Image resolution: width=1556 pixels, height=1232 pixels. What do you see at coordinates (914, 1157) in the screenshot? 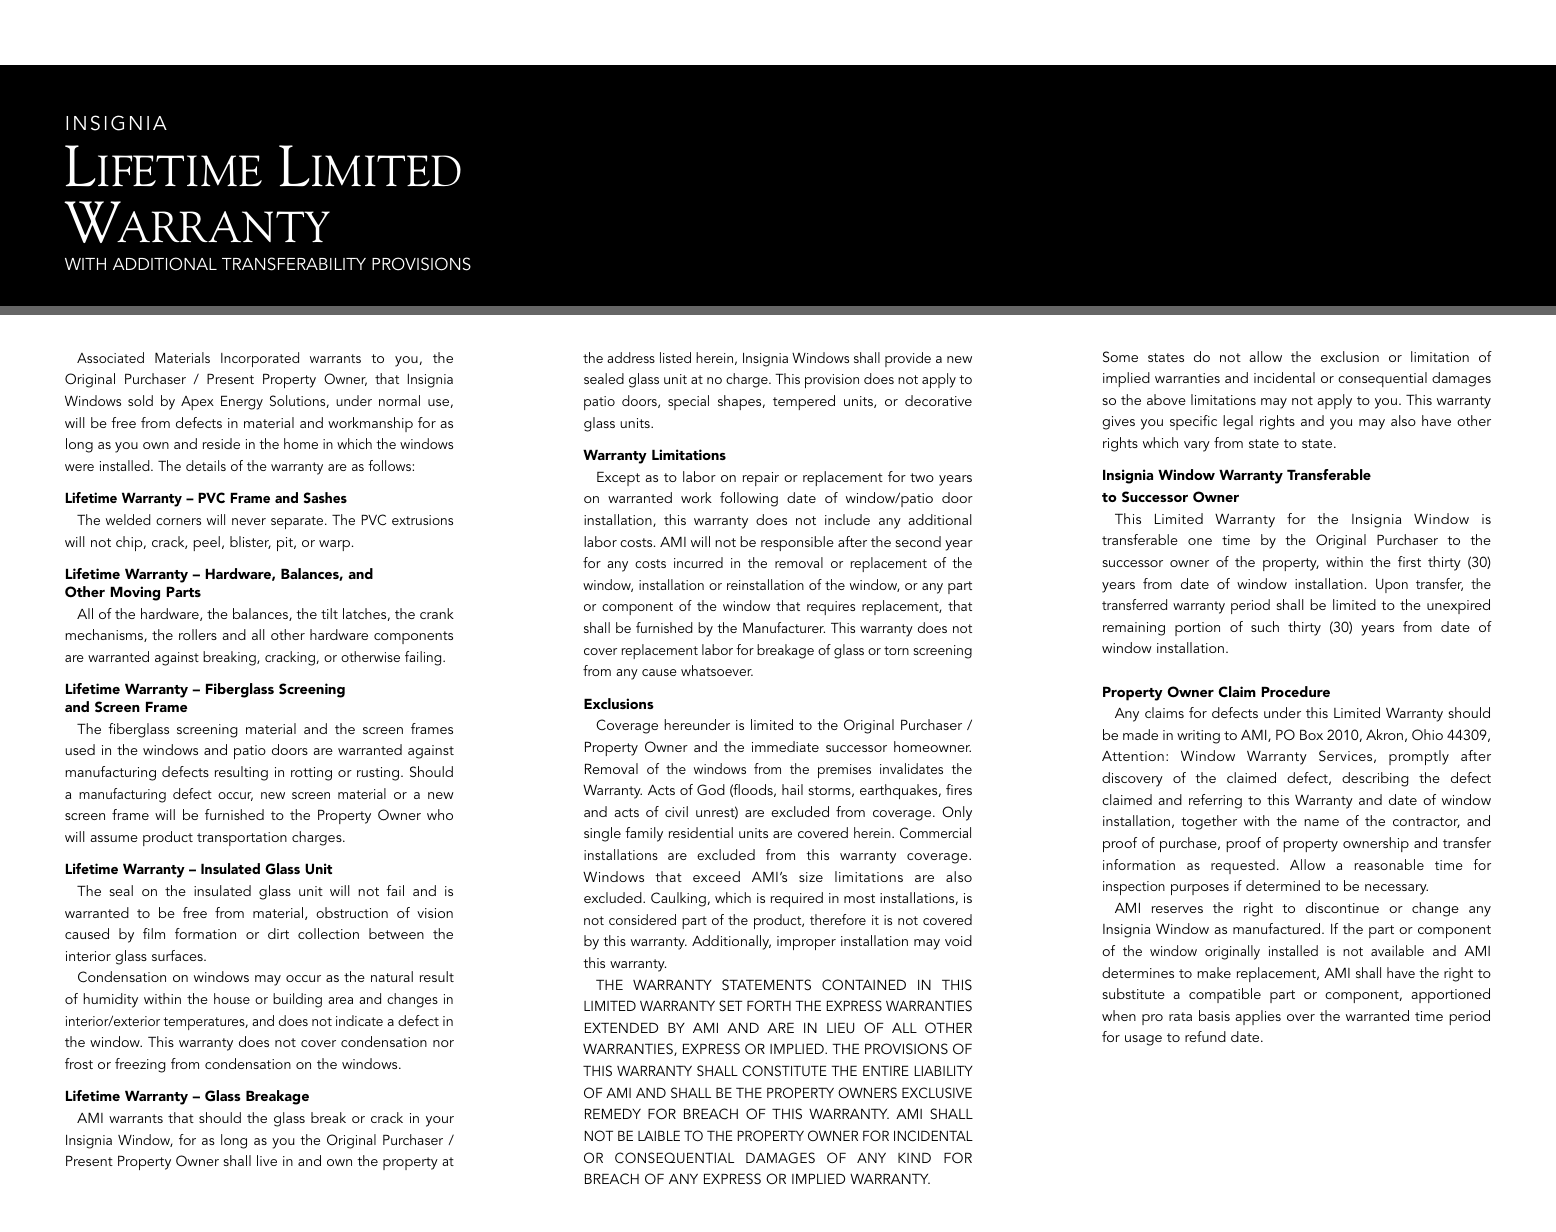
I see `KIND` at bounding box center [914, 1157].
